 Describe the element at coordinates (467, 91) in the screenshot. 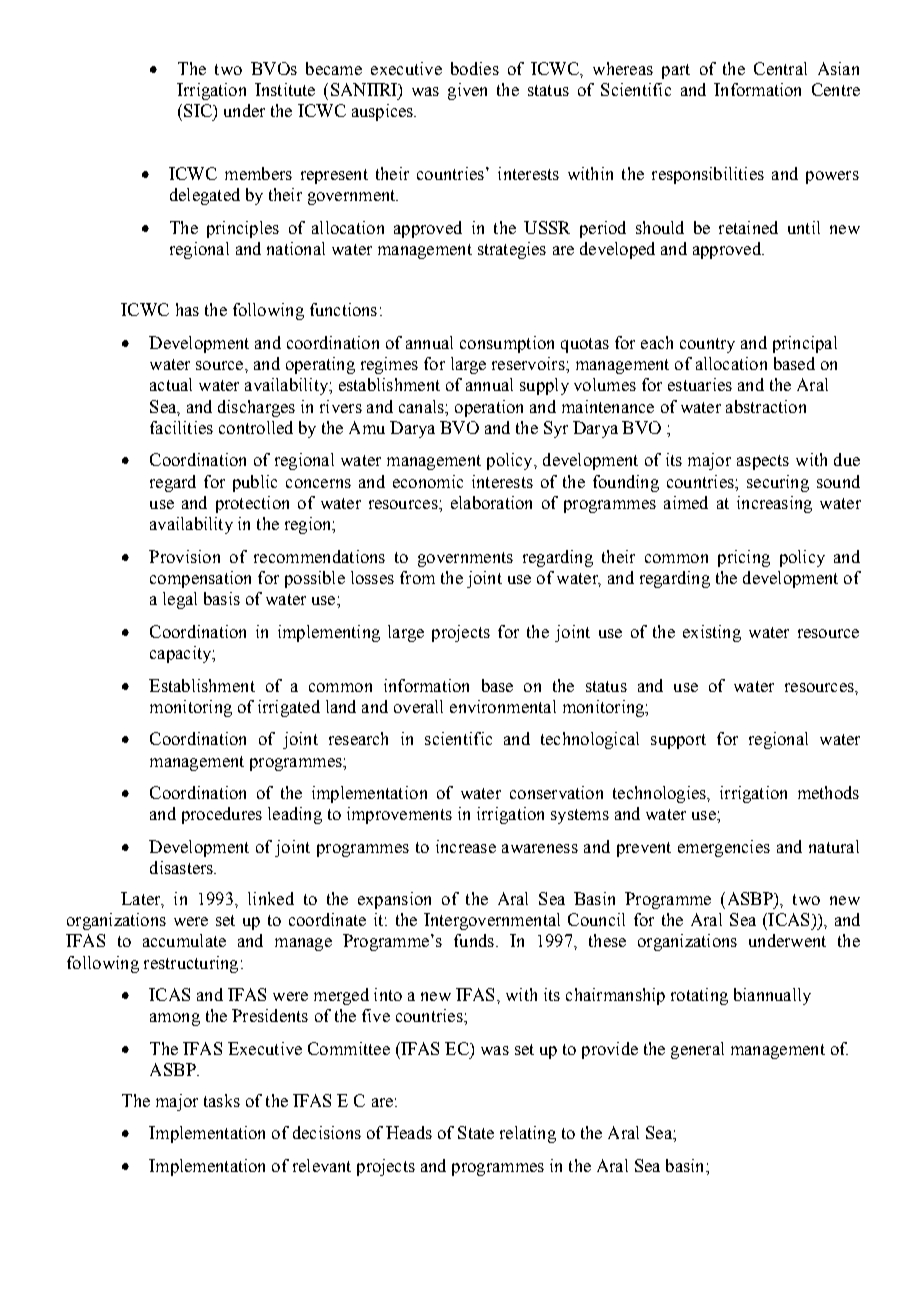

I see `given` at that location.
